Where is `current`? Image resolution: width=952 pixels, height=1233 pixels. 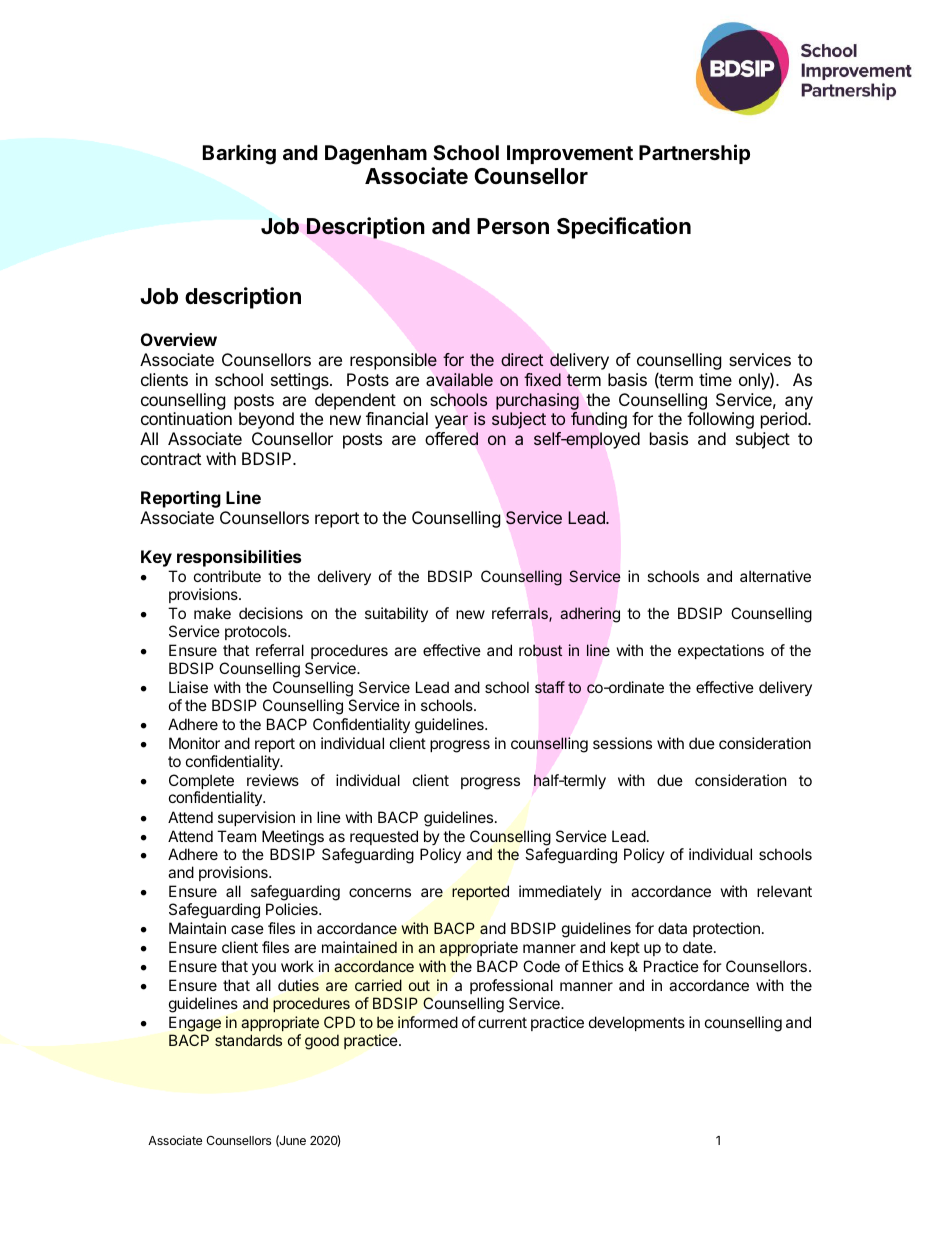 current is located at coordinates (502, 1022).
